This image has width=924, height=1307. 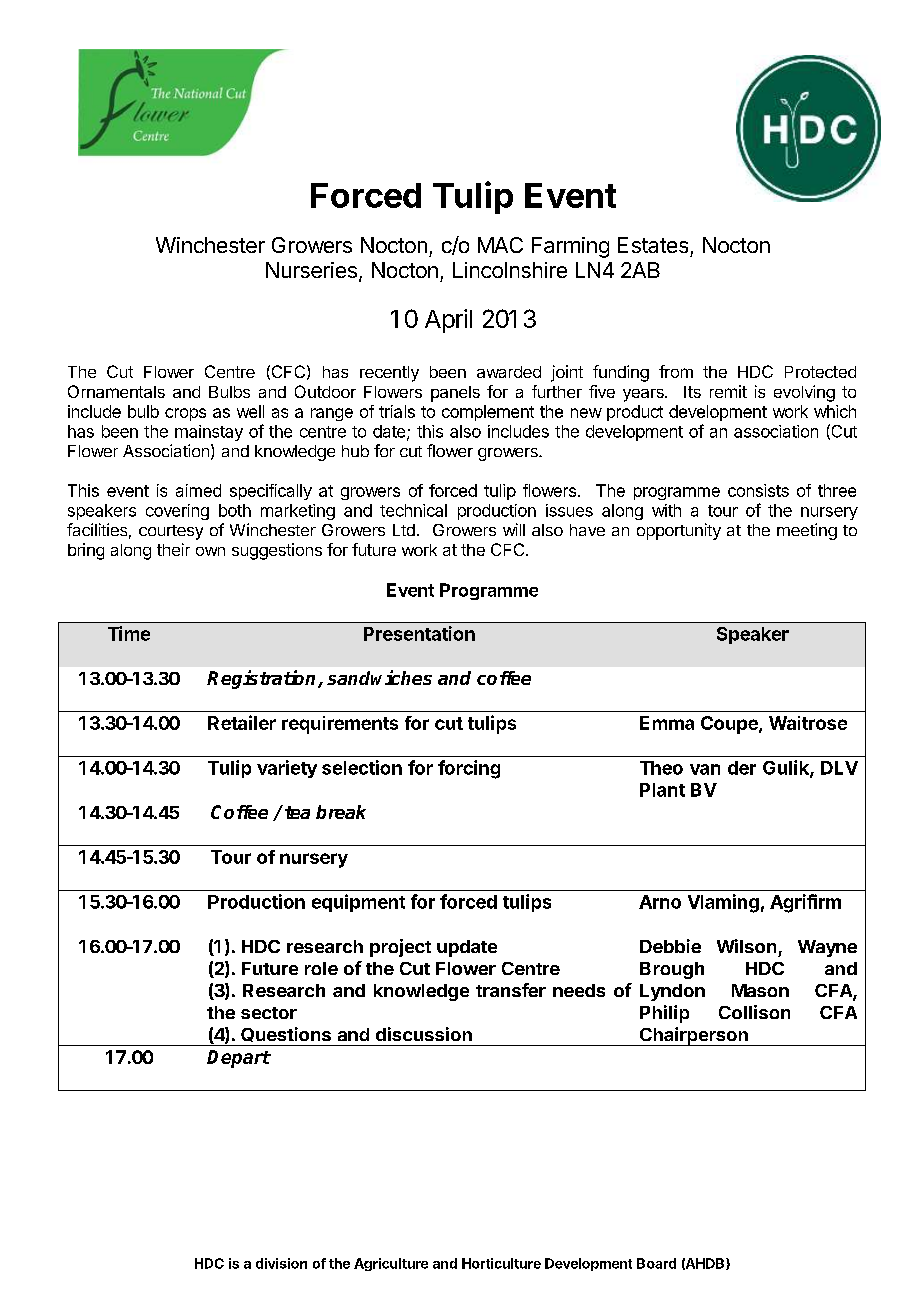 What do you see at coordinates (419, 633) in the image?
I see `Presentation` at bounding box center [419, 633].
